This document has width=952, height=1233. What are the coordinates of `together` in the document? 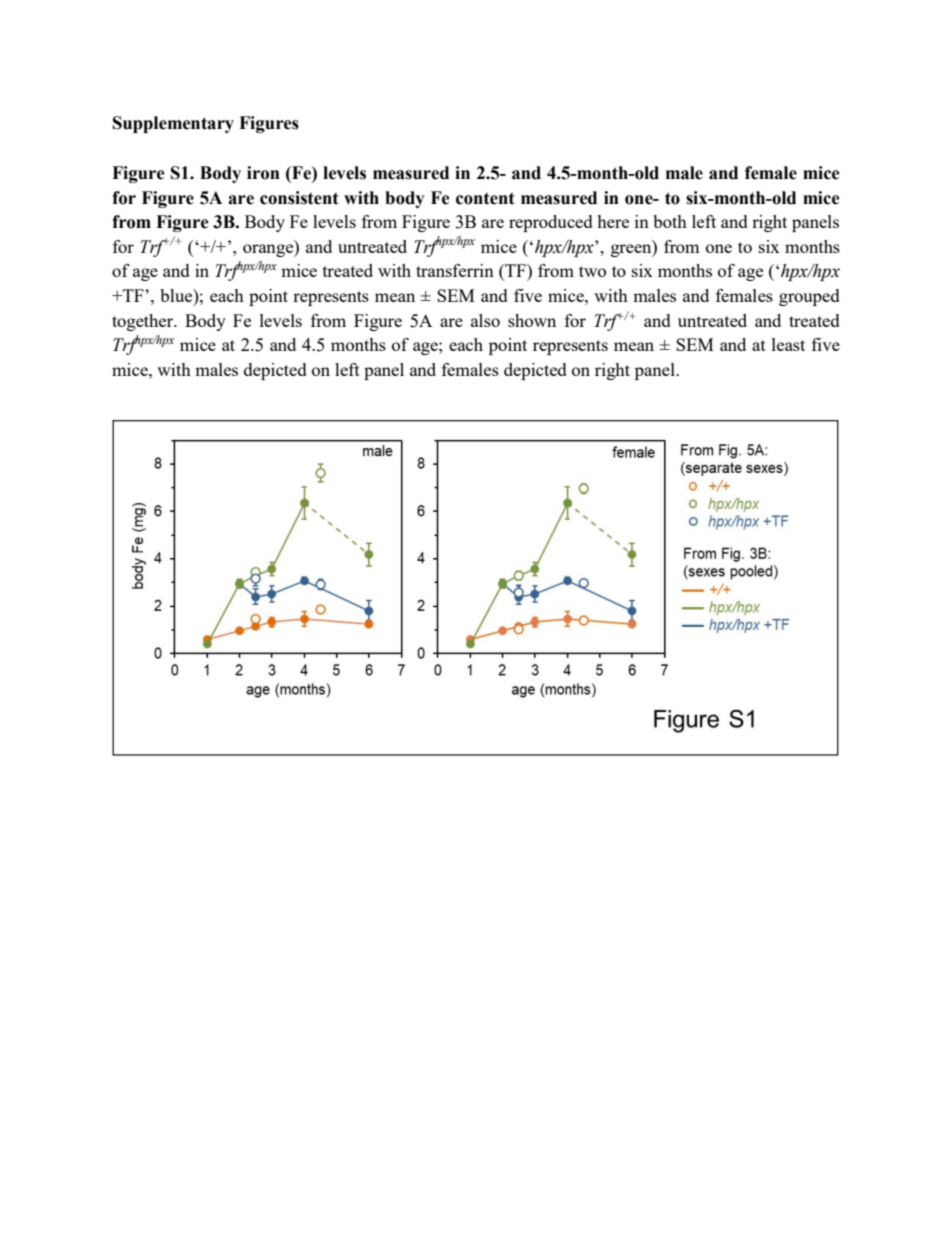 It's located at (144, 322).
